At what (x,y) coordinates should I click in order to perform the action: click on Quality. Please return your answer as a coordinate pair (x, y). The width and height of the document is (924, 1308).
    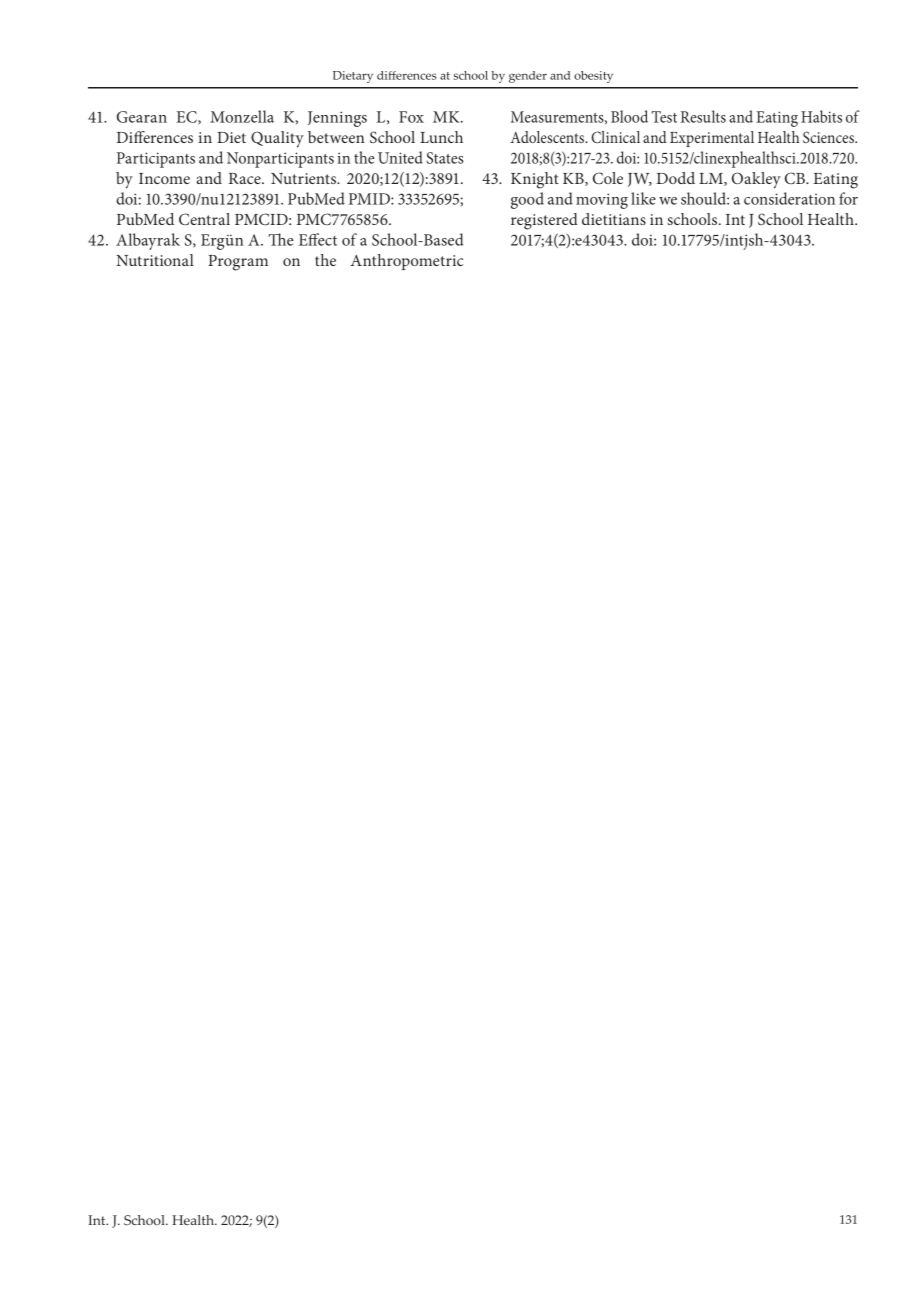
    Looking at the image, I should click on (277, 139).
